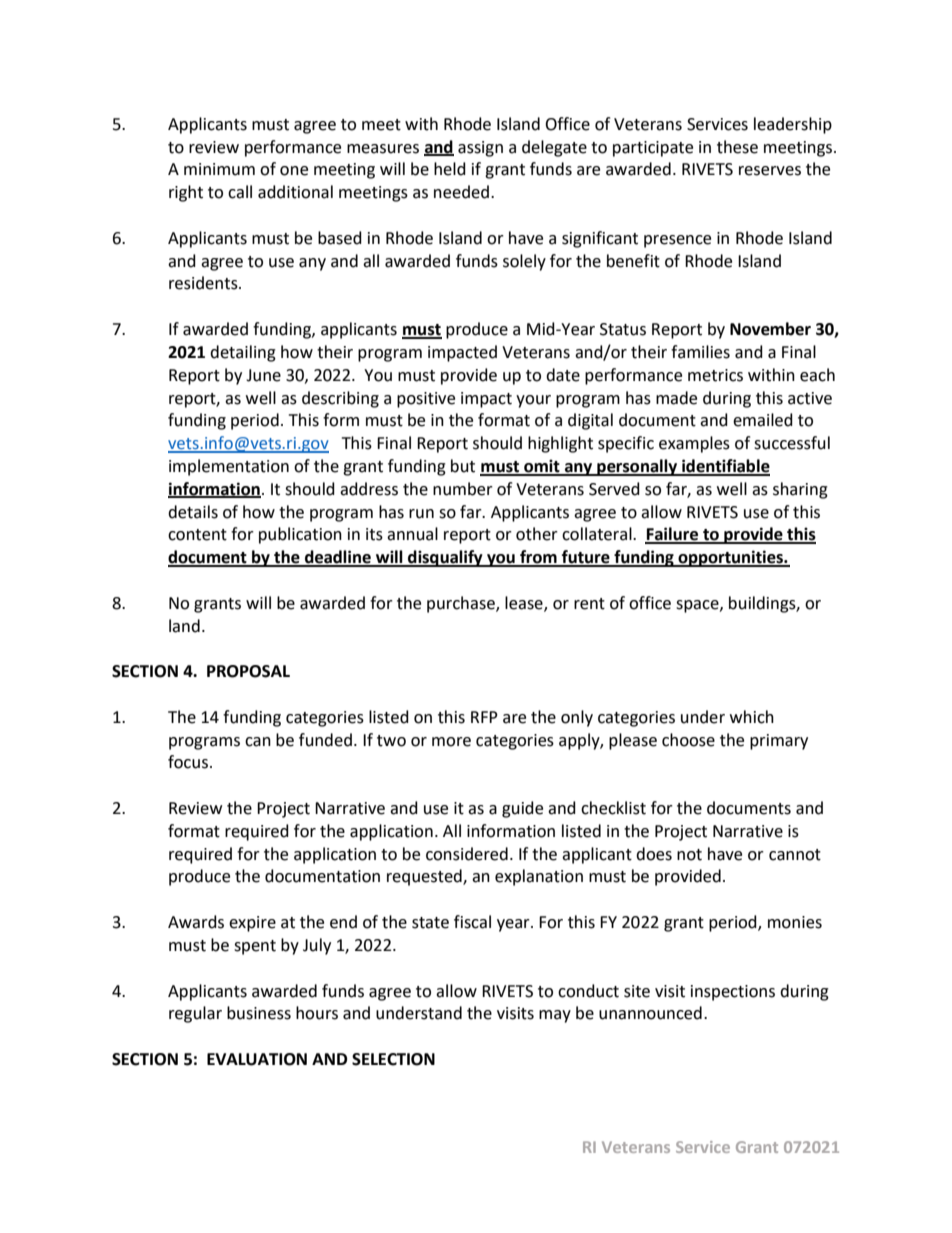 This screenshot has width=952, height=1233. What do you see at coordinates (484, 717) in the screenshot?
I see `RFP` at bounding box center [484, 717].
